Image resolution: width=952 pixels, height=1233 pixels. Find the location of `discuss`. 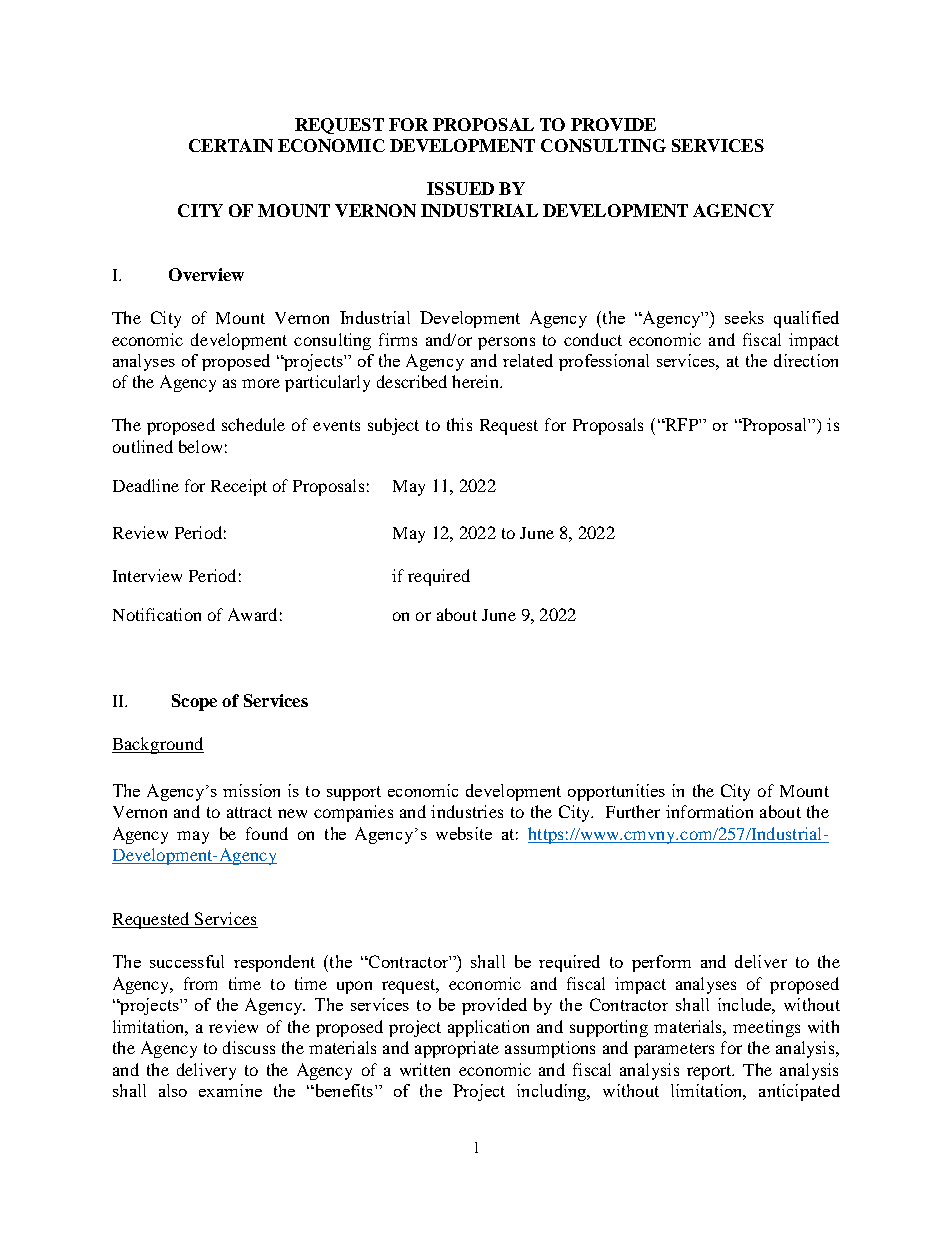

discuss is located at coordinates (249, 1047).
